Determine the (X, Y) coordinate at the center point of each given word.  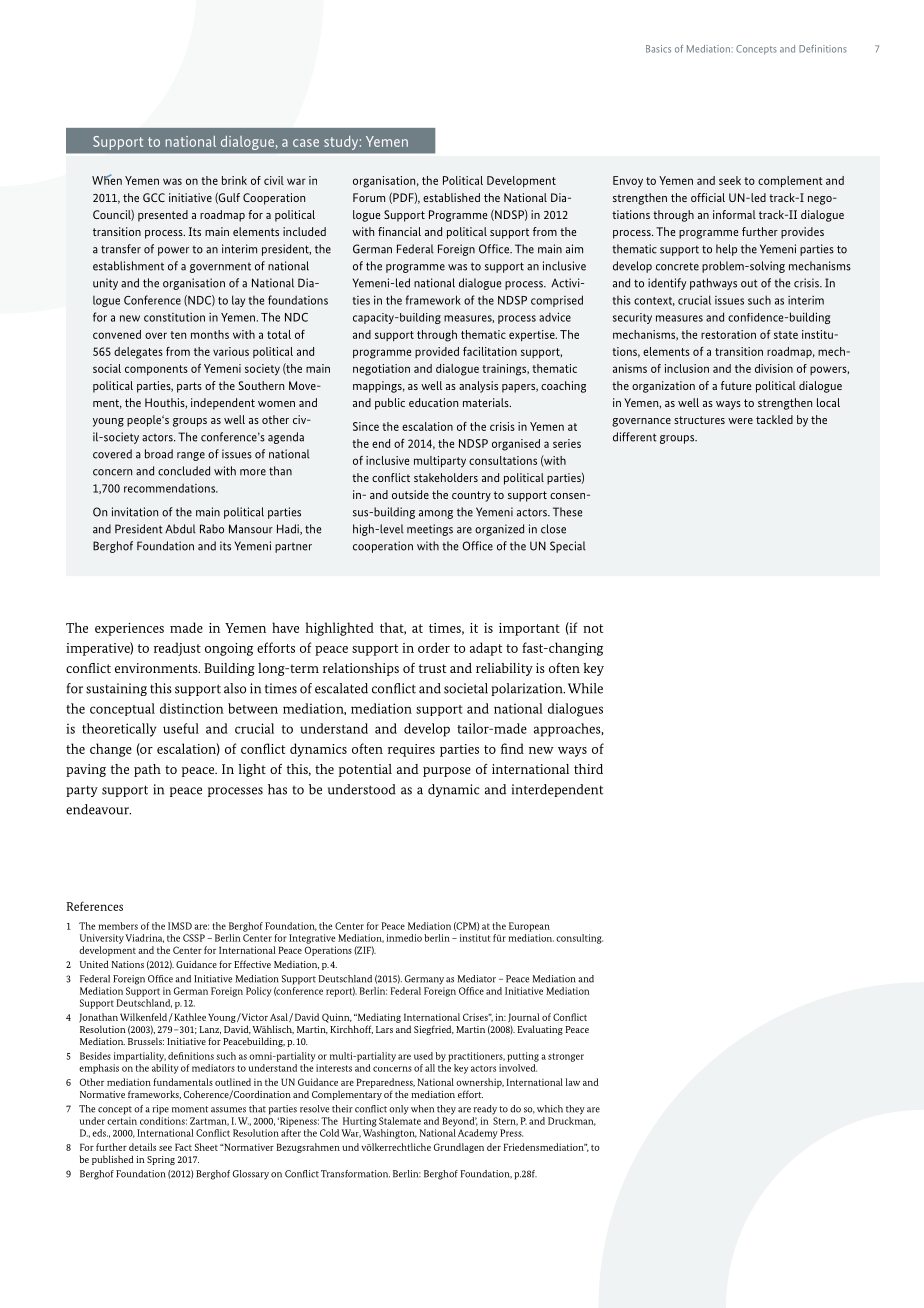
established (451, 197)
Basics (658, 49)
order (434, 647)
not (593, 628)
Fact (183, 1147)
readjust (177, 649)
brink (234, 180)
